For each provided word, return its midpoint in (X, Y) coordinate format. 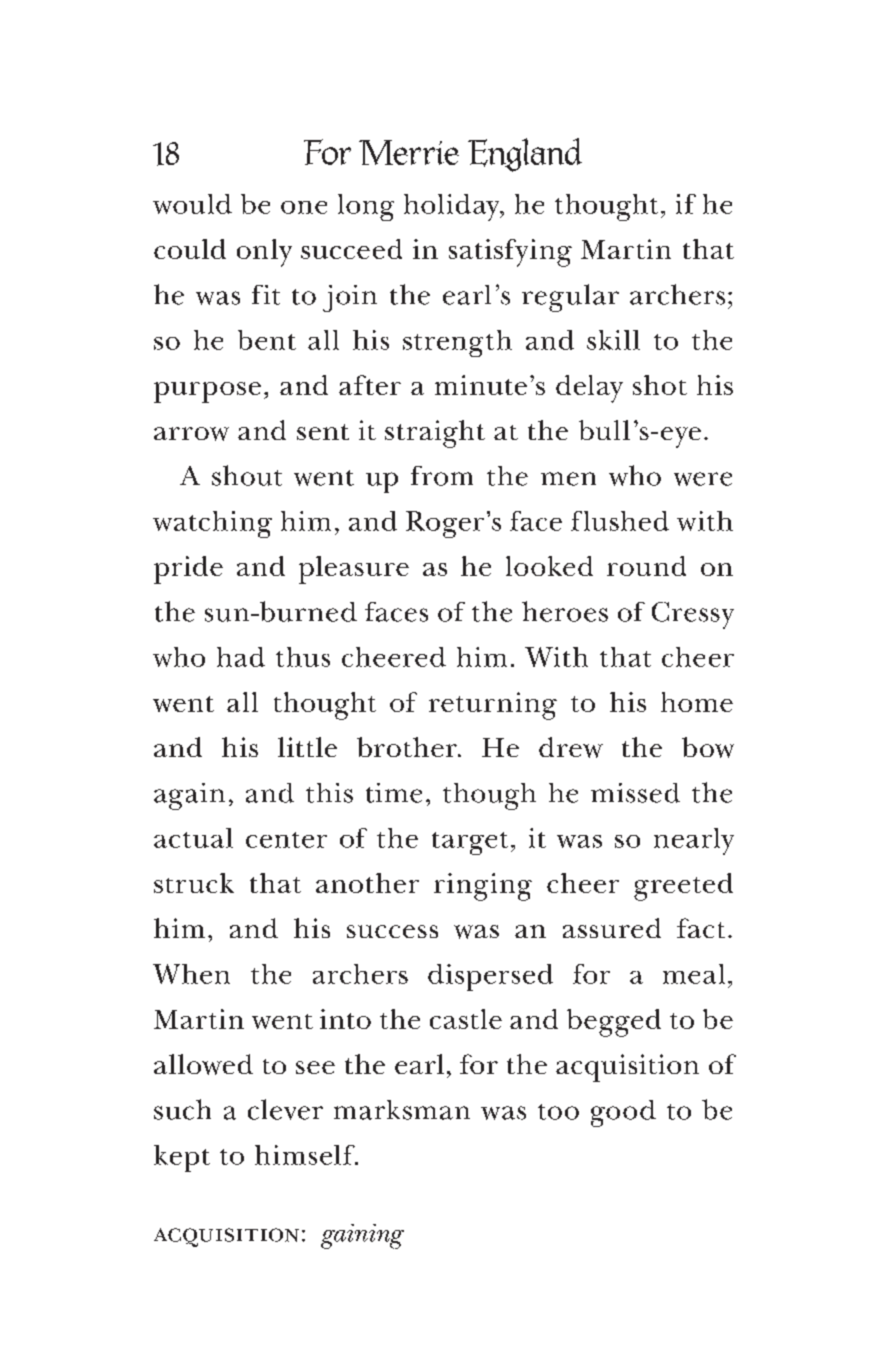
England (525, 155)
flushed (620, 521)
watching (212, 524)
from (442, 476)
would (192, 204)
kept (182, 1158)
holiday (453, 207)
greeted (683, 887)
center (286, 840)
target (470, 843)
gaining (362, 1236)
